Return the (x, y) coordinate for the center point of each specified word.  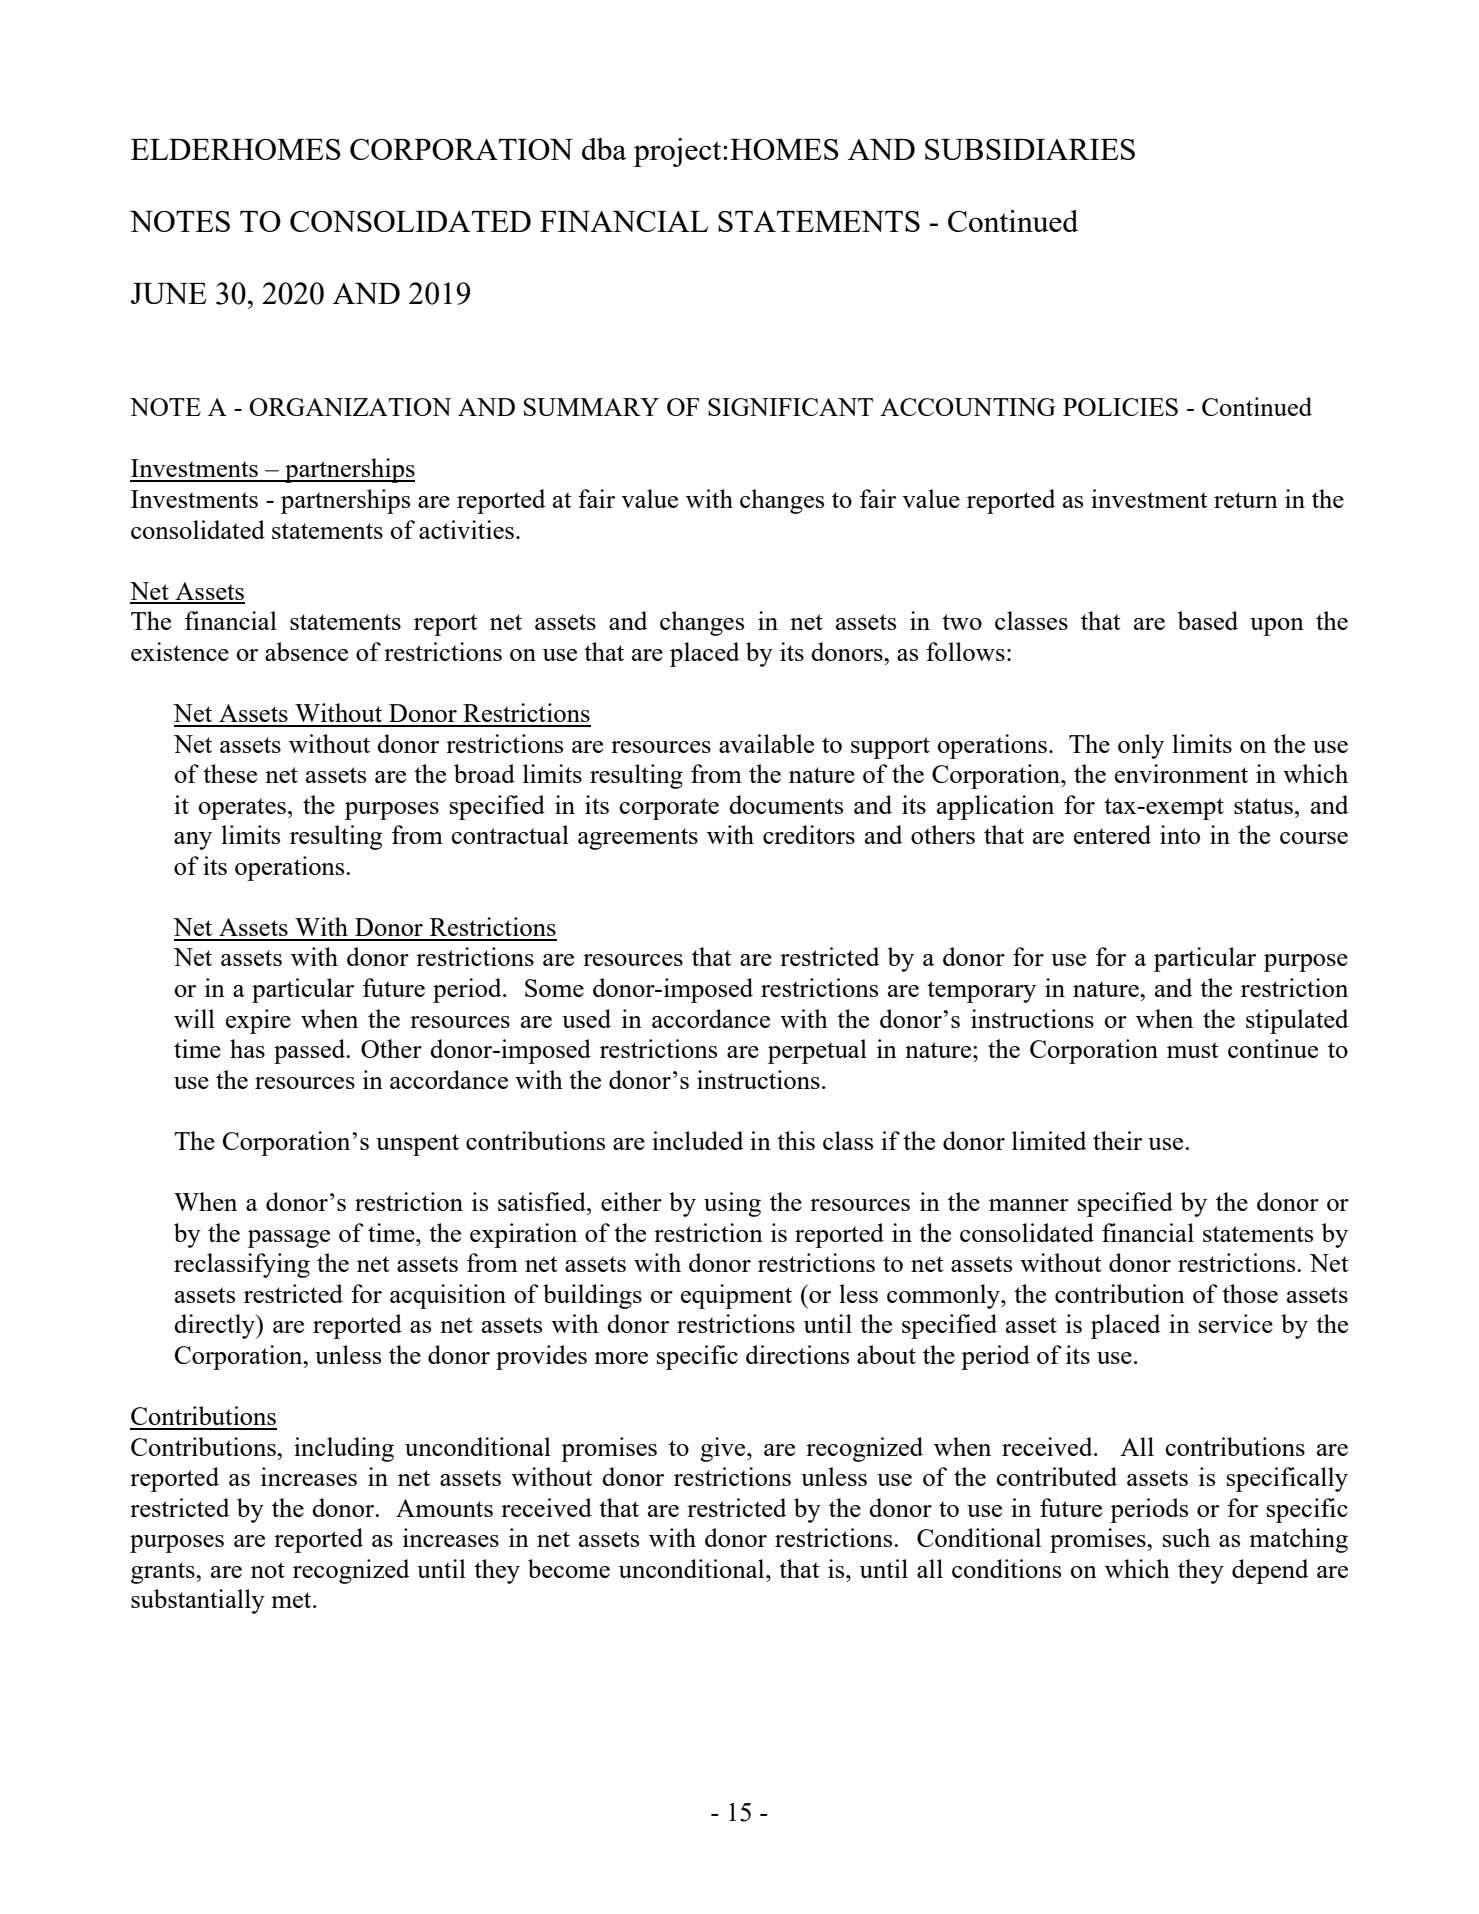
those (1250, 1293)
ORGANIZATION (350, 407)
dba (604, 149)
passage (289, 1239)
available (766, 743)
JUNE (169, 293)
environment (1181, 773)
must (1193, 1050)
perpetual (817, 1051)
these (230, 773)
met (292, 1600)
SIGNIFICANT (790, 407)
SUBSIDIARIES (1030, 149)
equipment (736, 1296)
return (1246, 500)
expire (258, 1021)
